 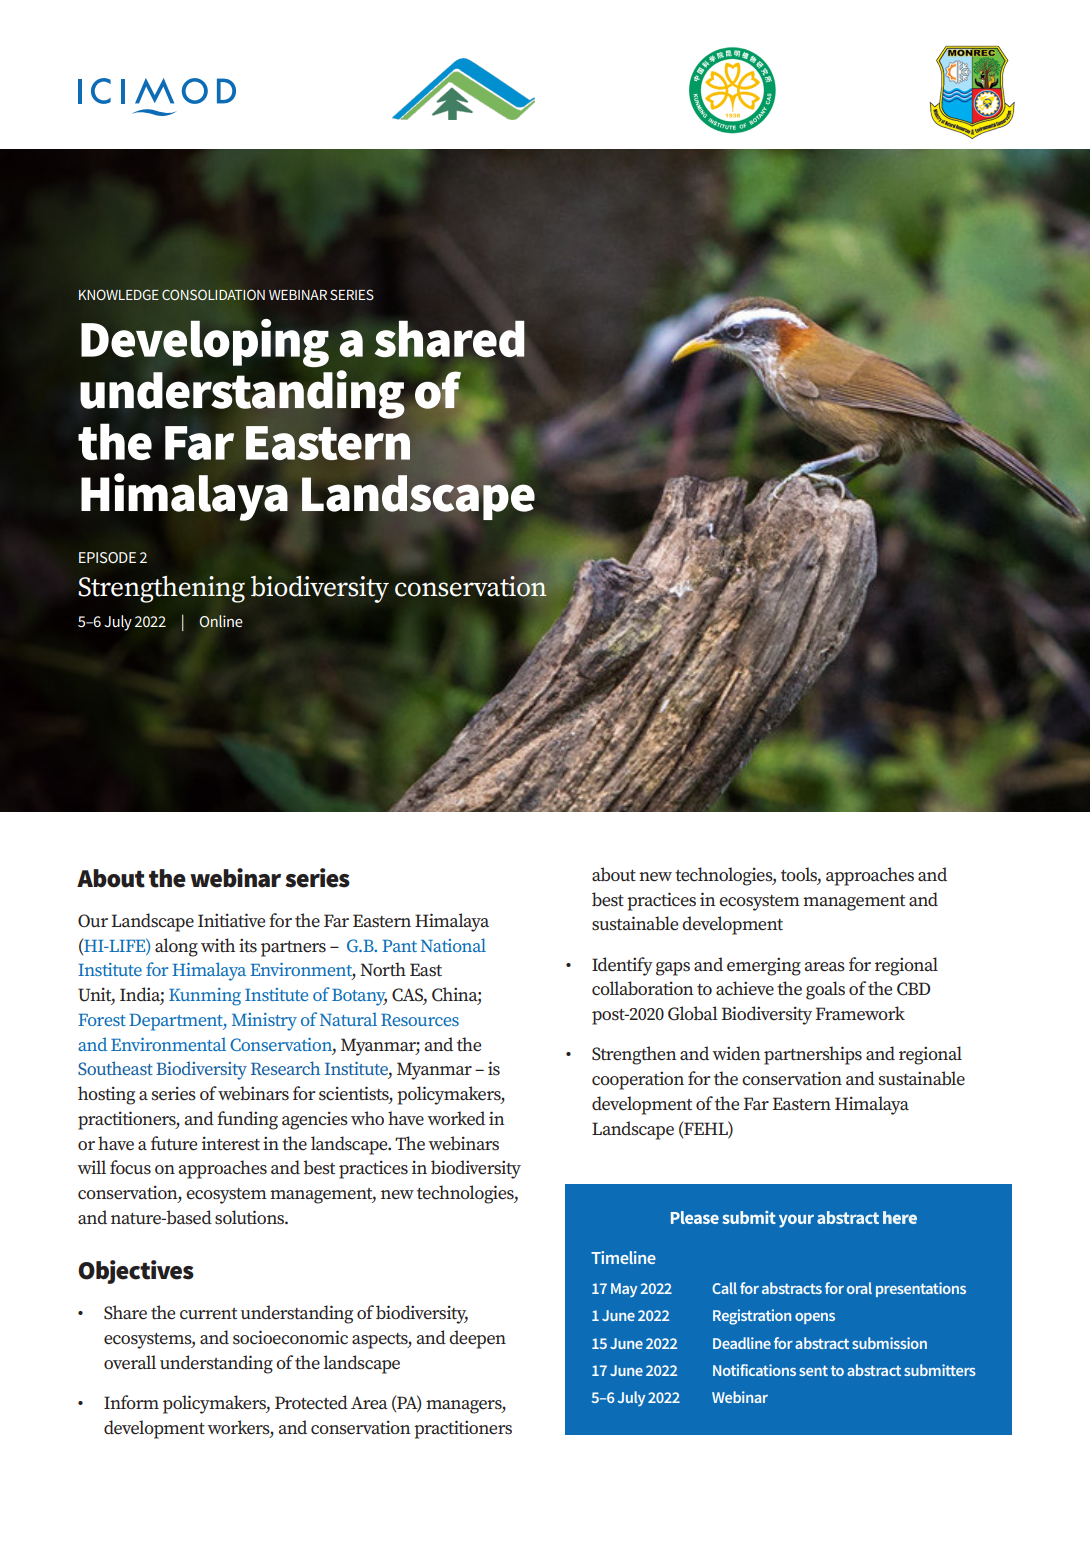 What do you see at coordinates (213, 294) in the screenshot?
I see `CONSOLIDATION` at bounding box center [213, 294].
